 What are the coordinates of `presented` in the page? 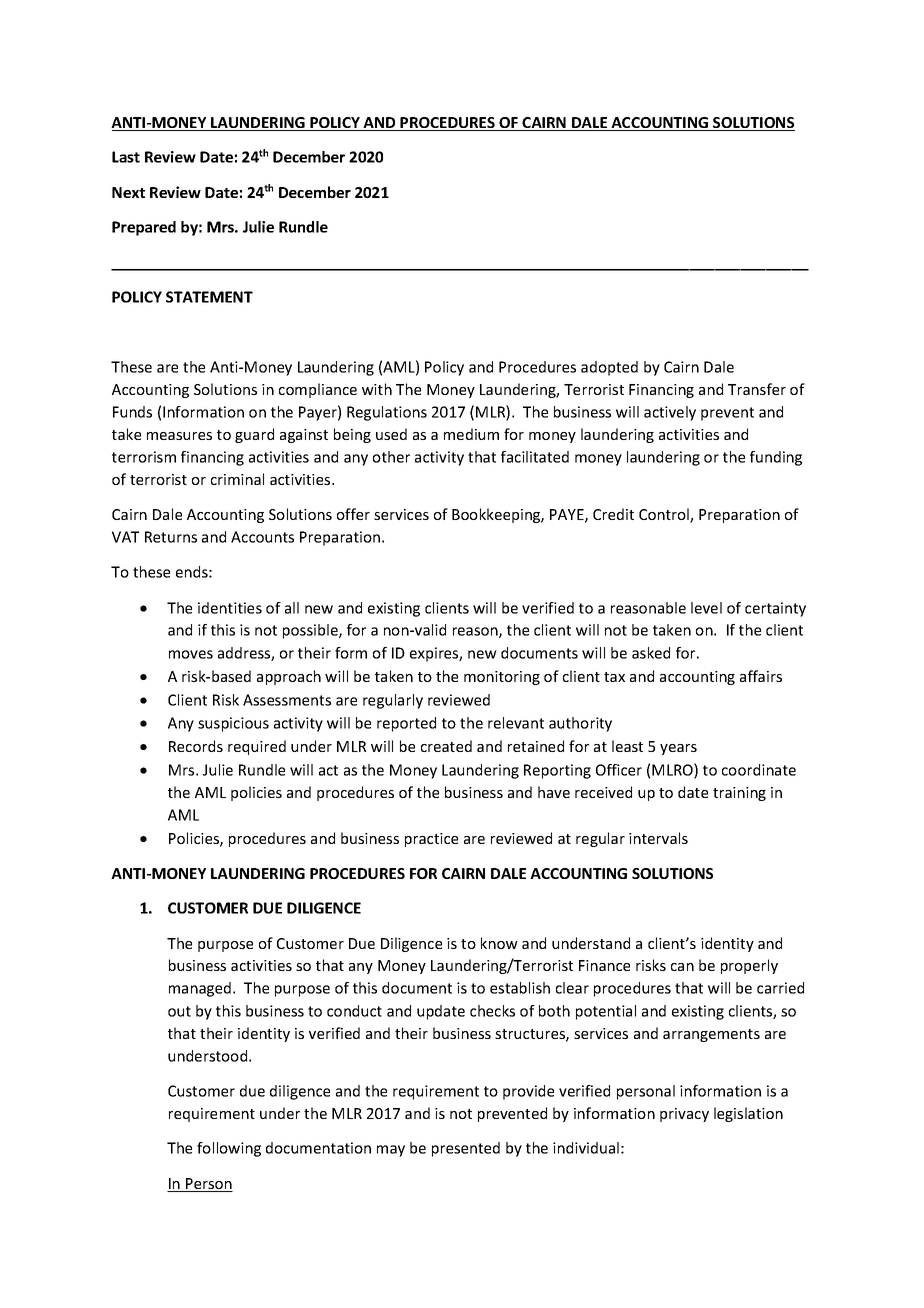 It's located at (466, 1149).
